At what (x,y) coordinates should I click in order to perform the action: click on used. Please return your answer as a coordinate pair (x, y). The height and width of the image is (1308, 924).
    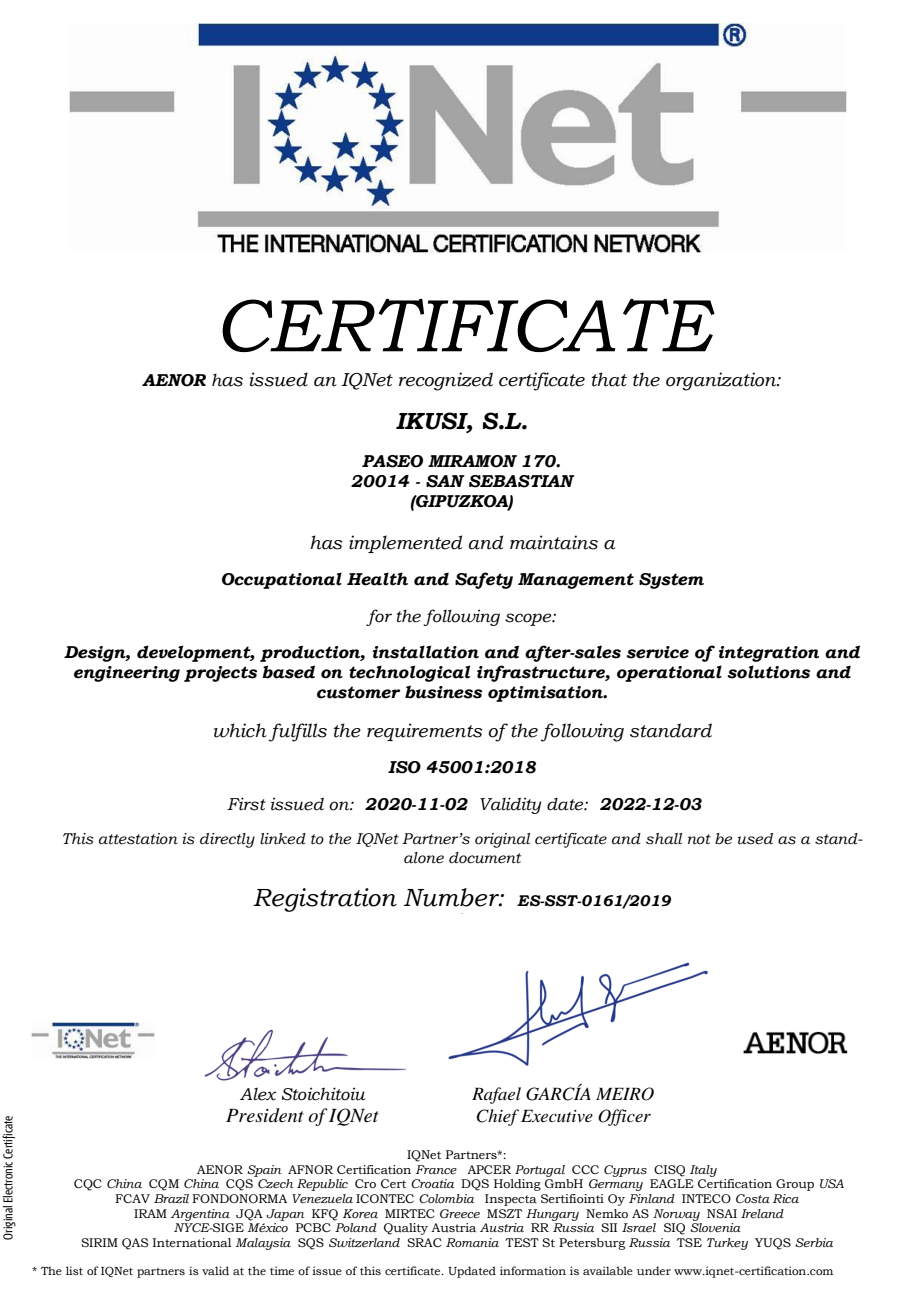
    Looking at the image, I should click on (755, 839).
